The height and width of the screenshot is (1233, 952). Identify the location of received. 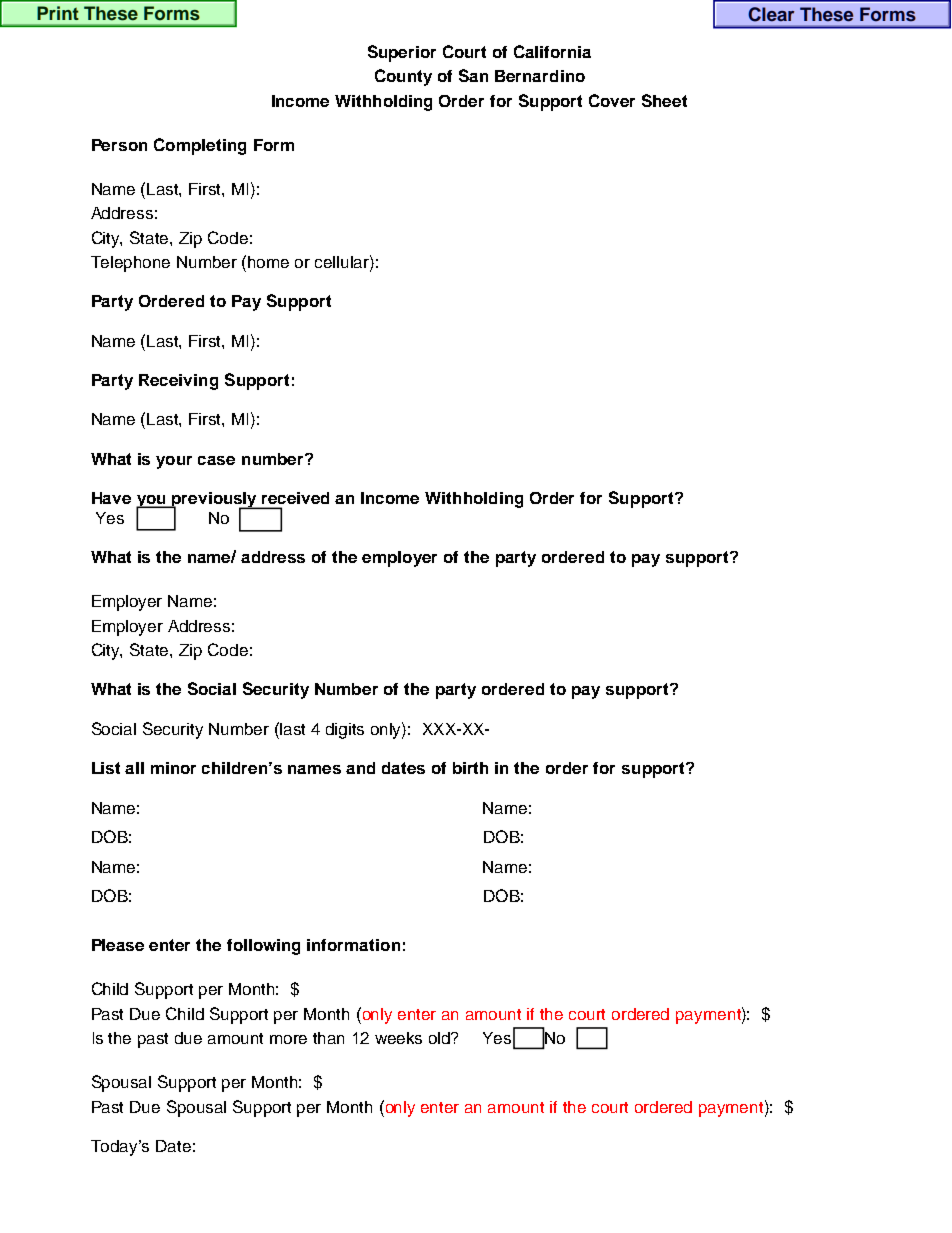
(295, 498).
